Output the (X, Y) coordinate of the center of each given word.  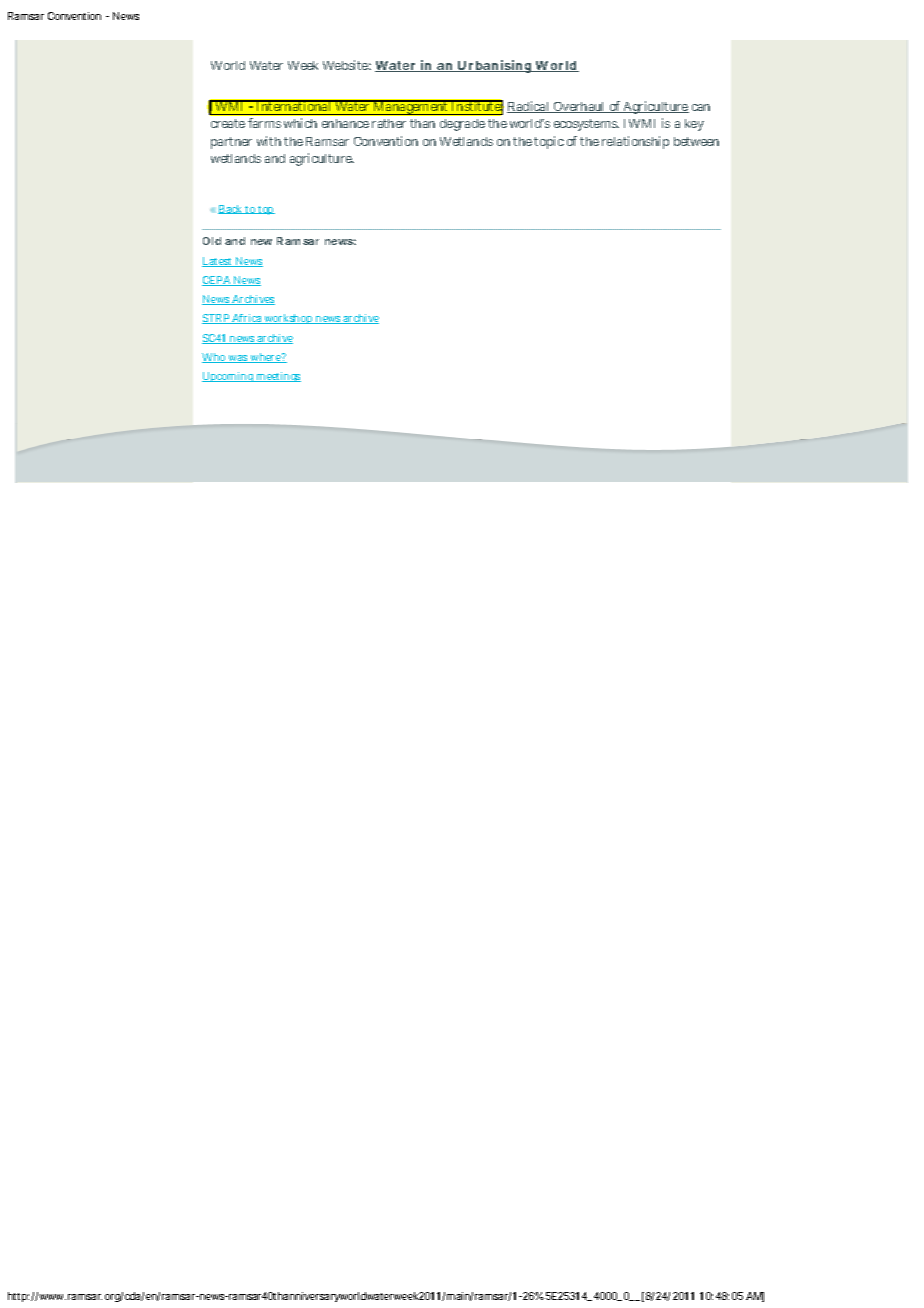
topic (549, 142)
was (238, 359)
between (696, 141)
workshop (289, 319)
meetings (278, 377)
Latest (218, 262)
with (269, 141)
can (701, 107)
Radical (529, 107)
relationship (635, 142)
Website (347, 65)
